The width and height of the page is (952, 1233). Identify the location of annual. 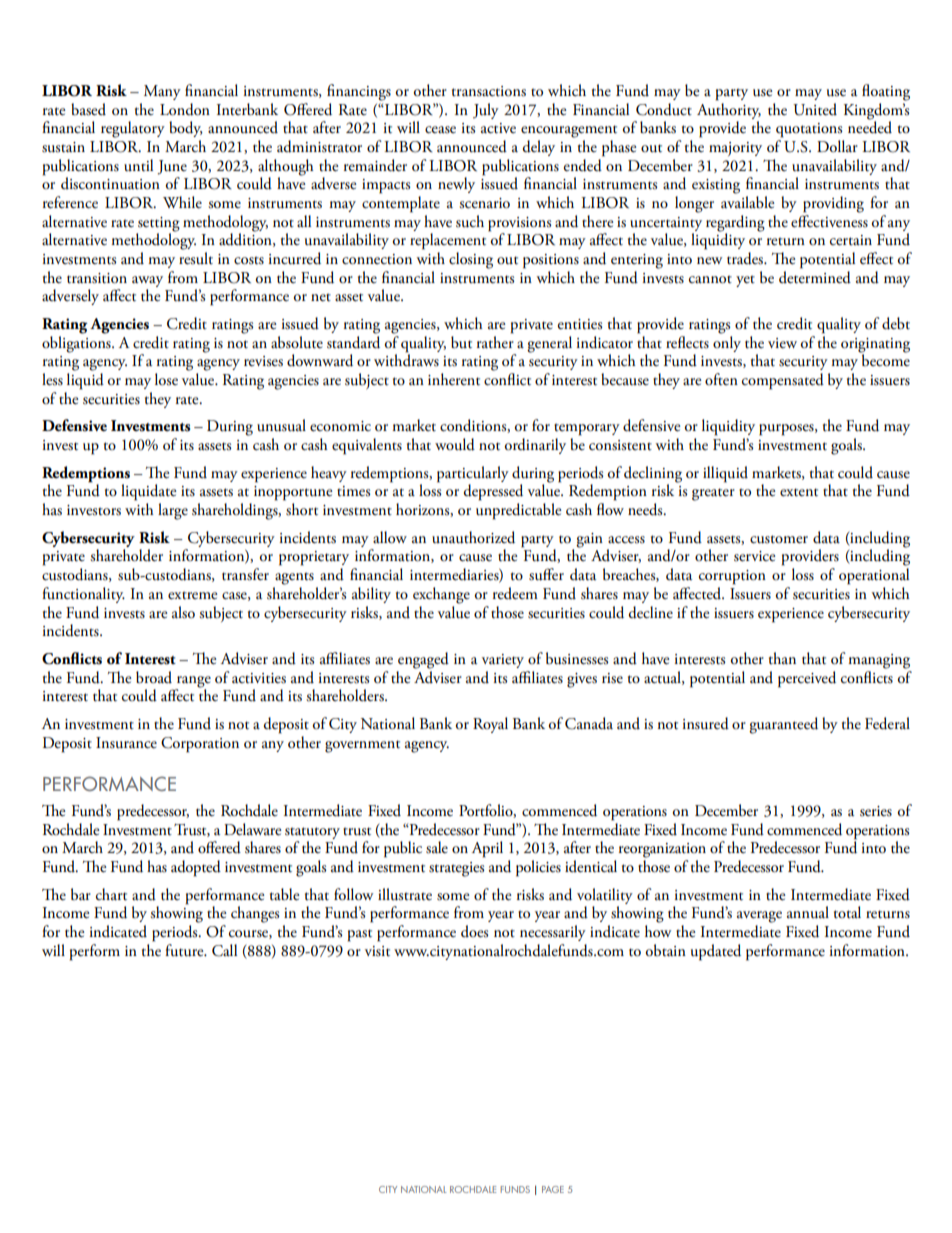
(808, 912).
